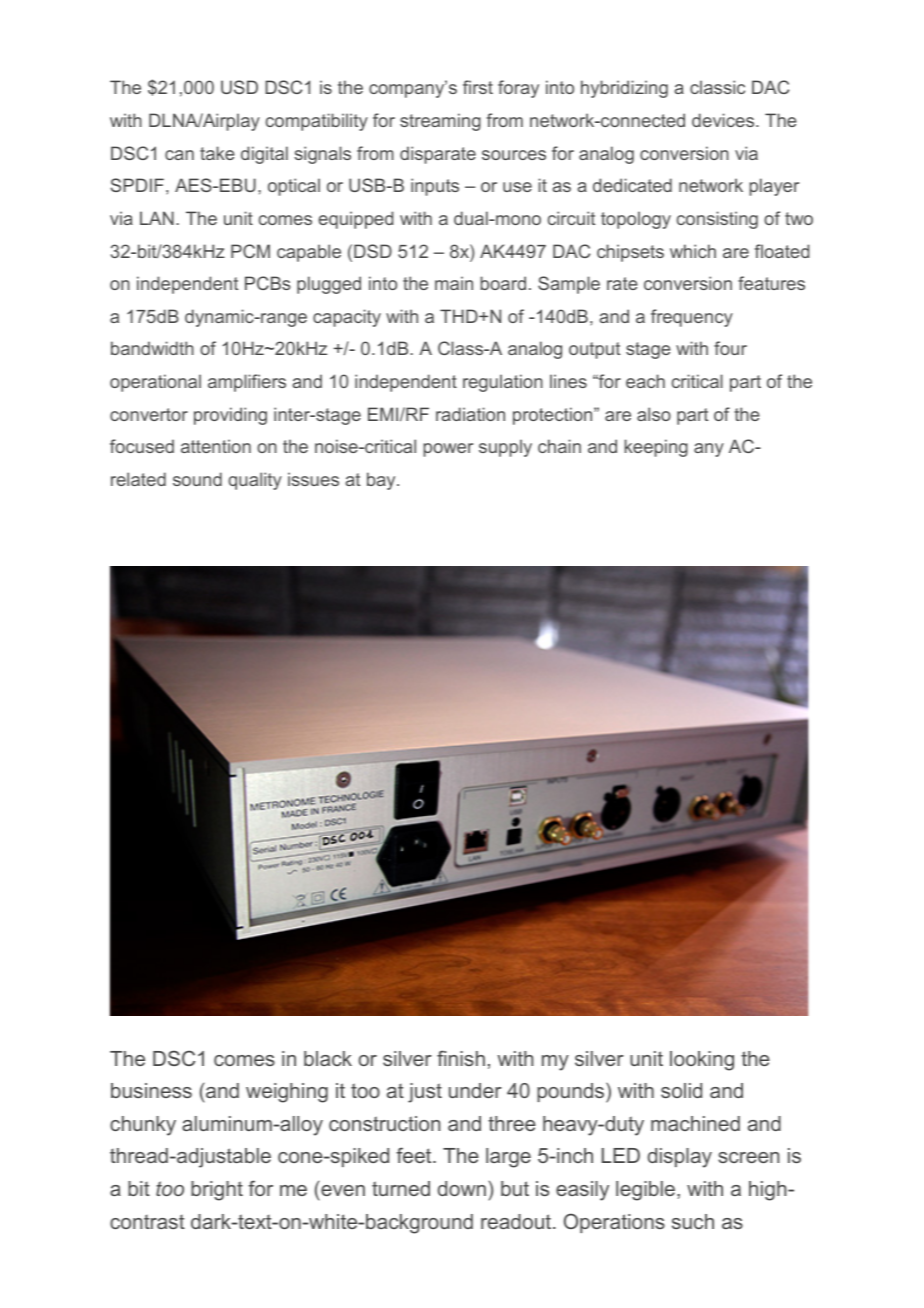 This image has height=1308, width=924. What do you see at coordinates (255, 481) in the image?
I see `quality` at bounding box center [255, 481].
